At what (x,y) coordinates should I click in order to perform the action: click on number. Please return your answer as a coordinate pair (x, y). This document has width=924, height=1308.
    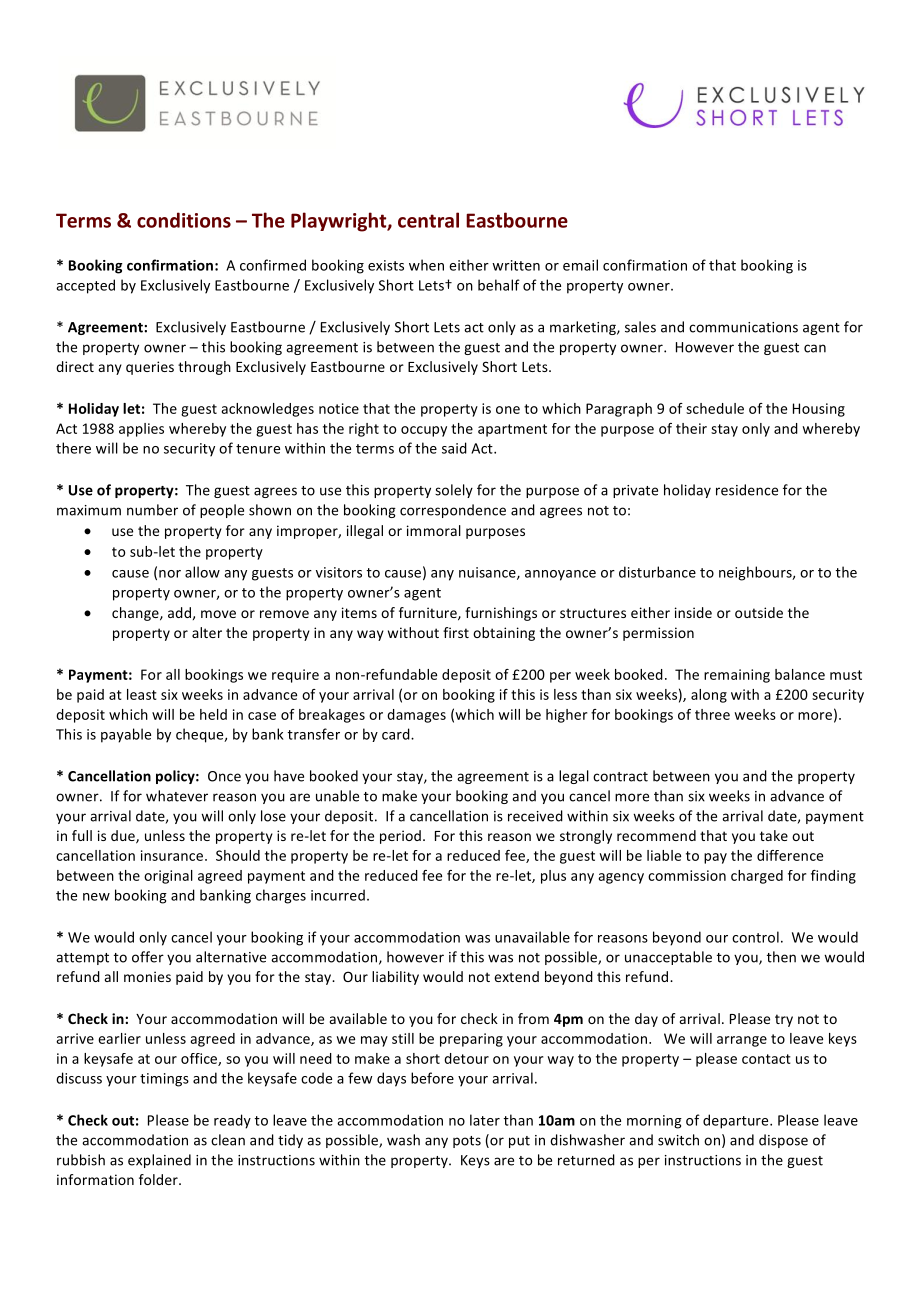
    Looking at the image, I should click on (152, 510).
